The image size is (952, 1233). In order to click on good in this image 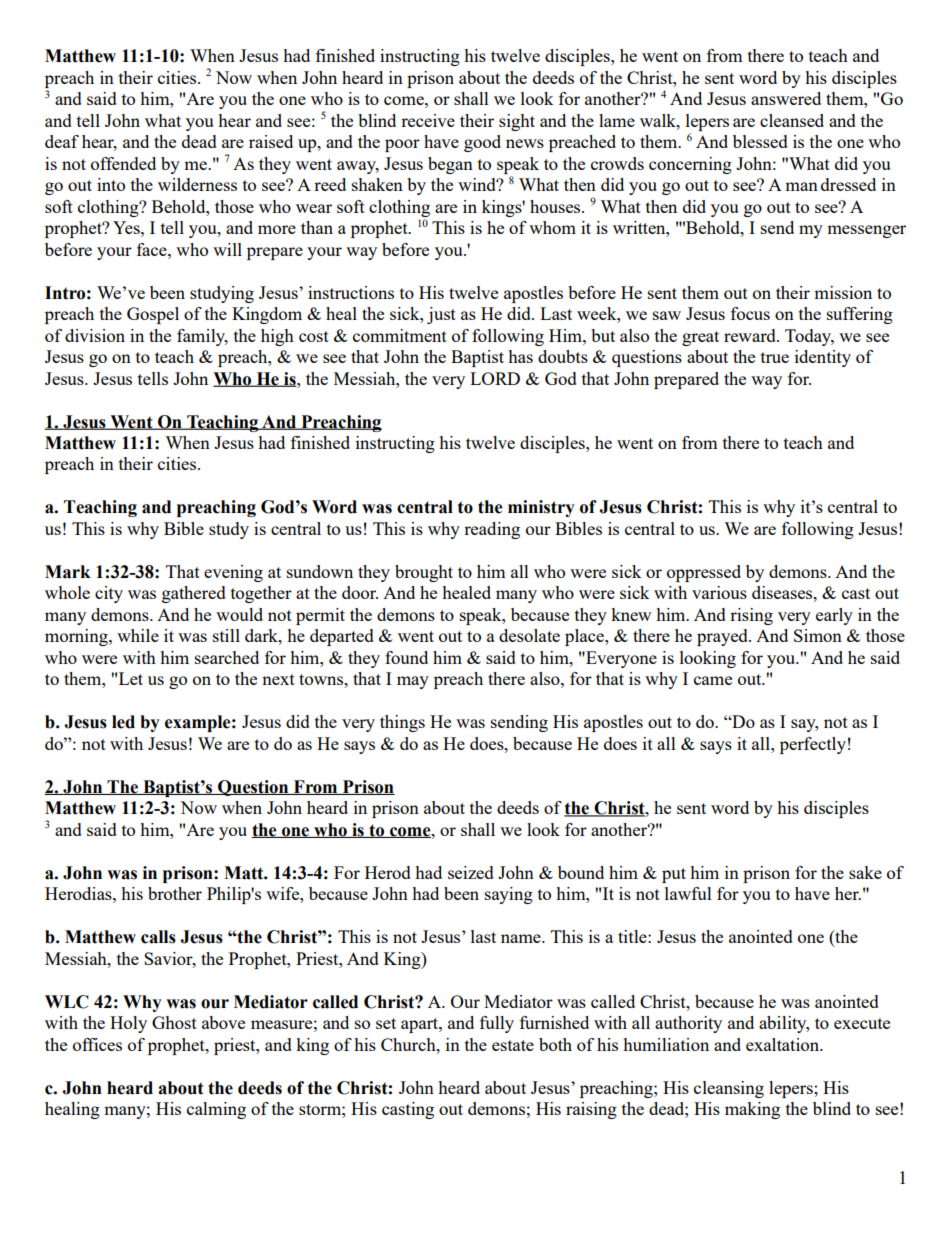, I will do `click(482, 143)`.
